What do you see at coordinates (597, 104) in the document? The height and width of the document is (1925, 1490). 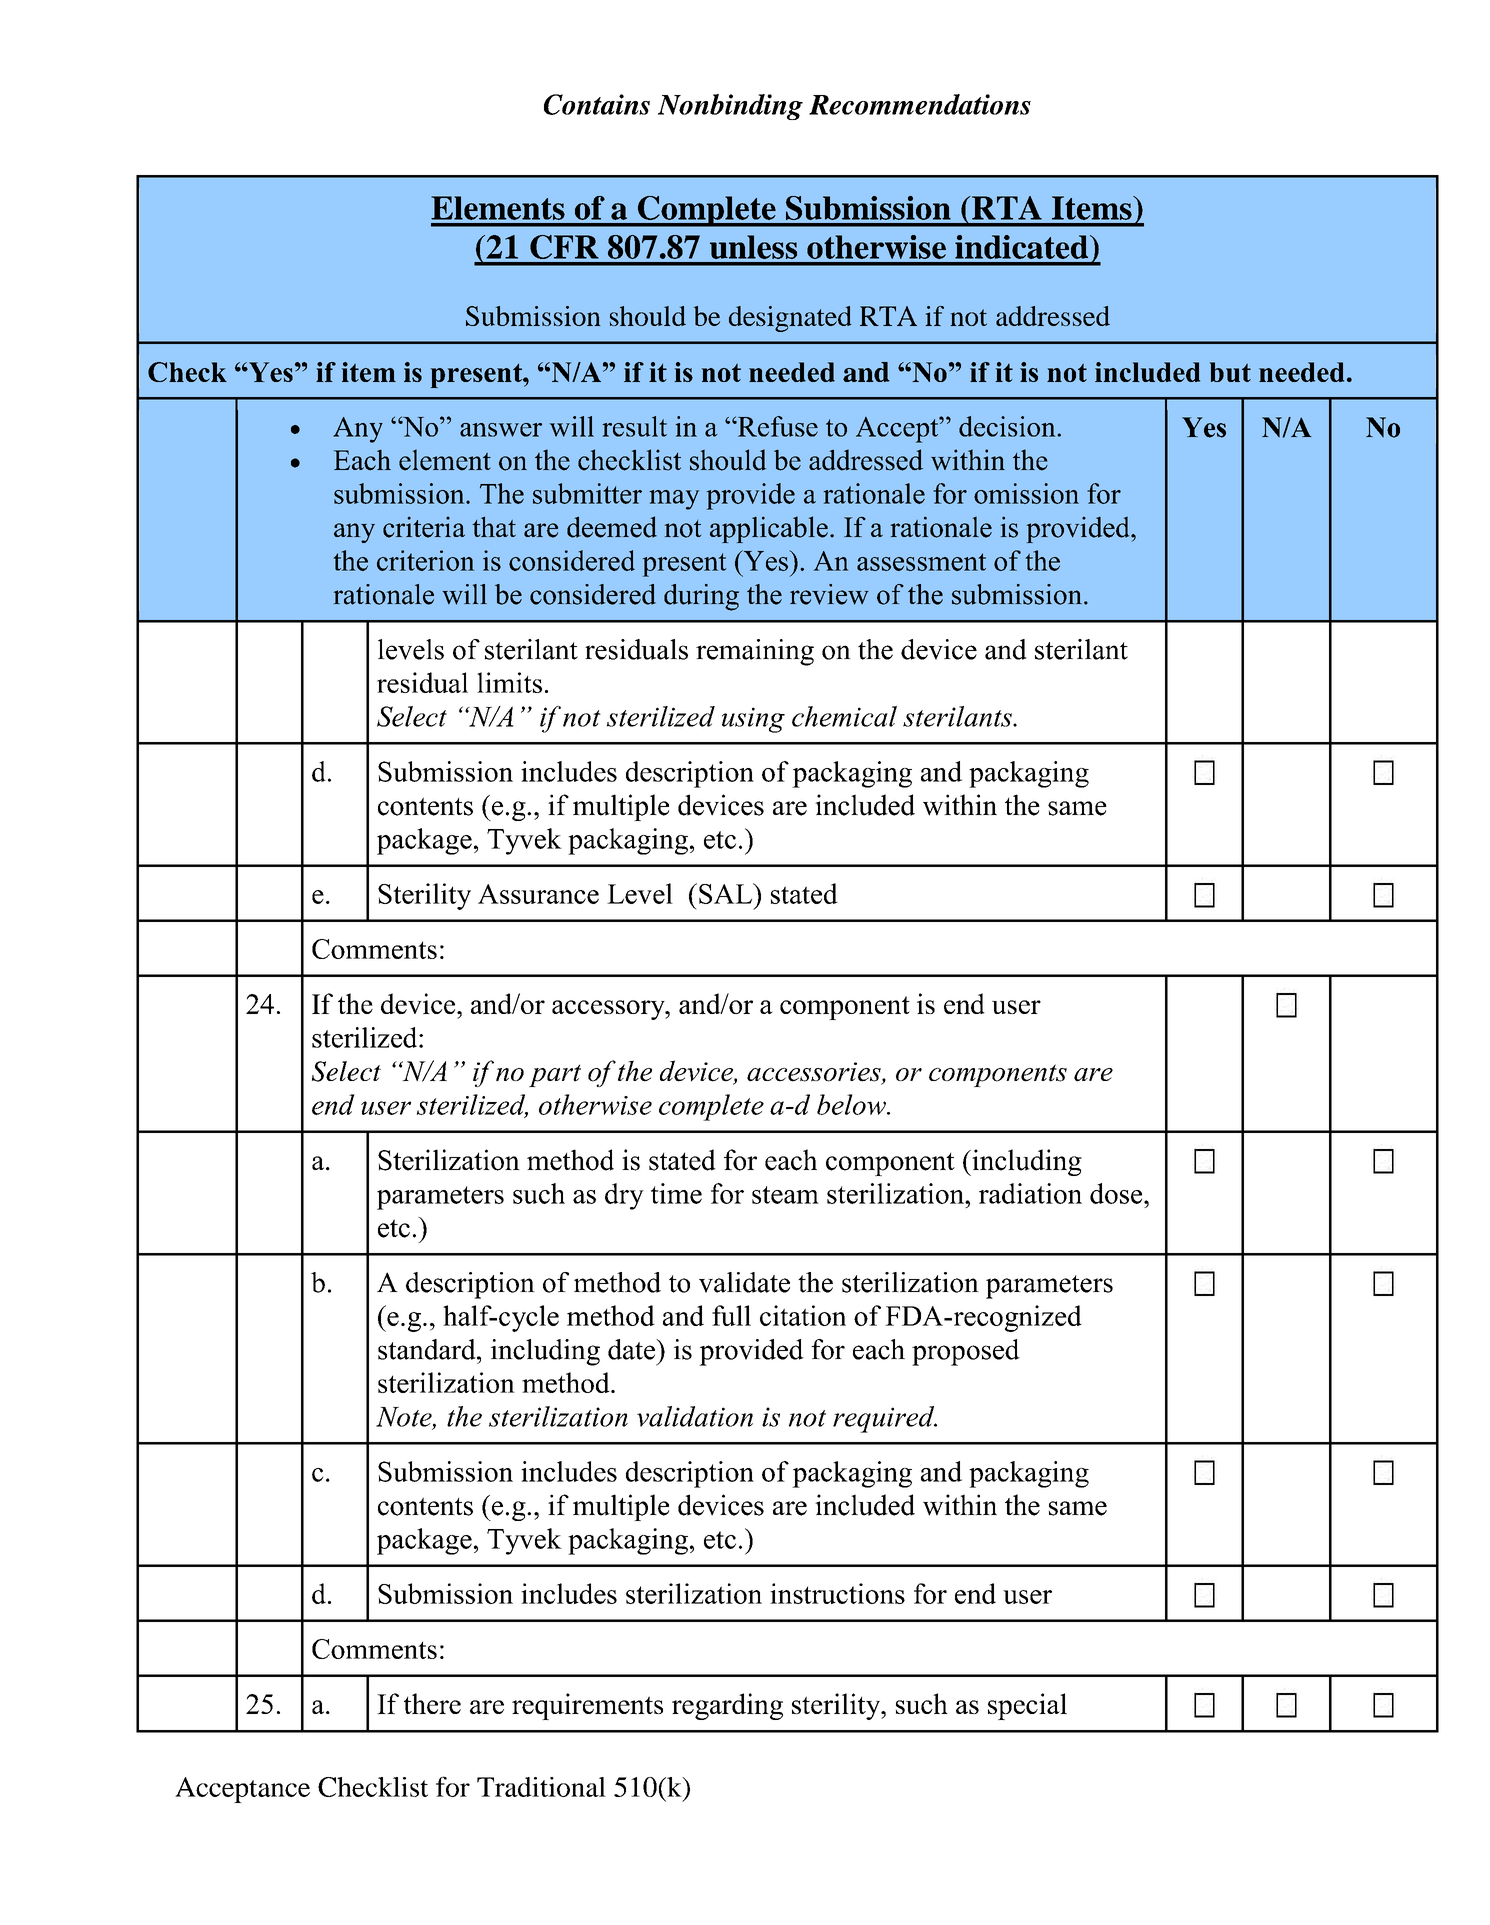 I see `Contains` at bounding box center [597, 104].
